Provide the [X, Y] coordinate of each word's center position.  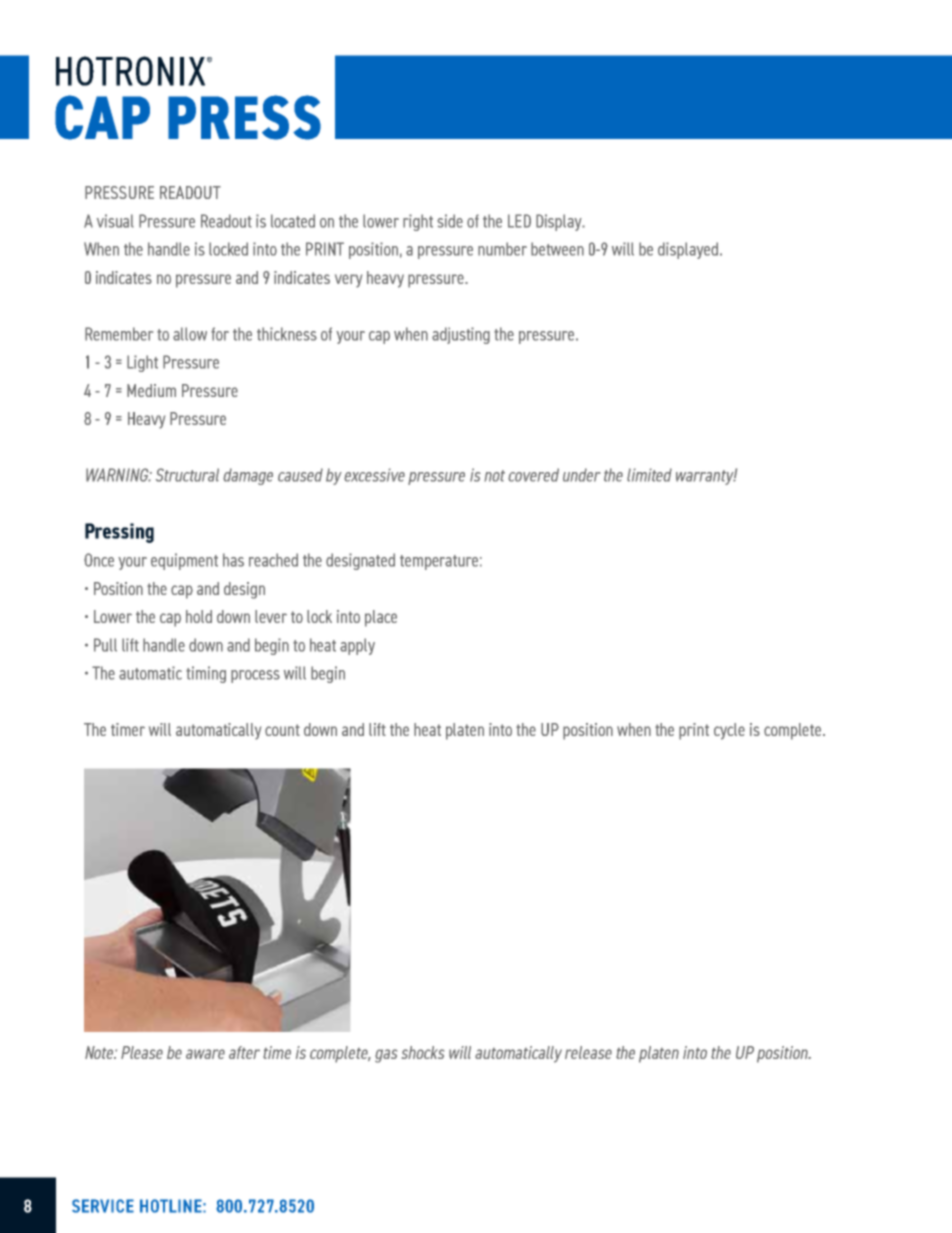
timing [206, 674]
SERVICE [103, 1206]
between [557, 249]
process [255, 676]
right [418, 222]
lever [271, 616]
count [282, 730]
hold [199, 616]
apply [357, 646]
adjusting [461, 335]
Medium [151, 390]
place [381, 618]
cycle [729, 731]
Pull [105, 645]
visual [115, 221]
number [502, 249]
